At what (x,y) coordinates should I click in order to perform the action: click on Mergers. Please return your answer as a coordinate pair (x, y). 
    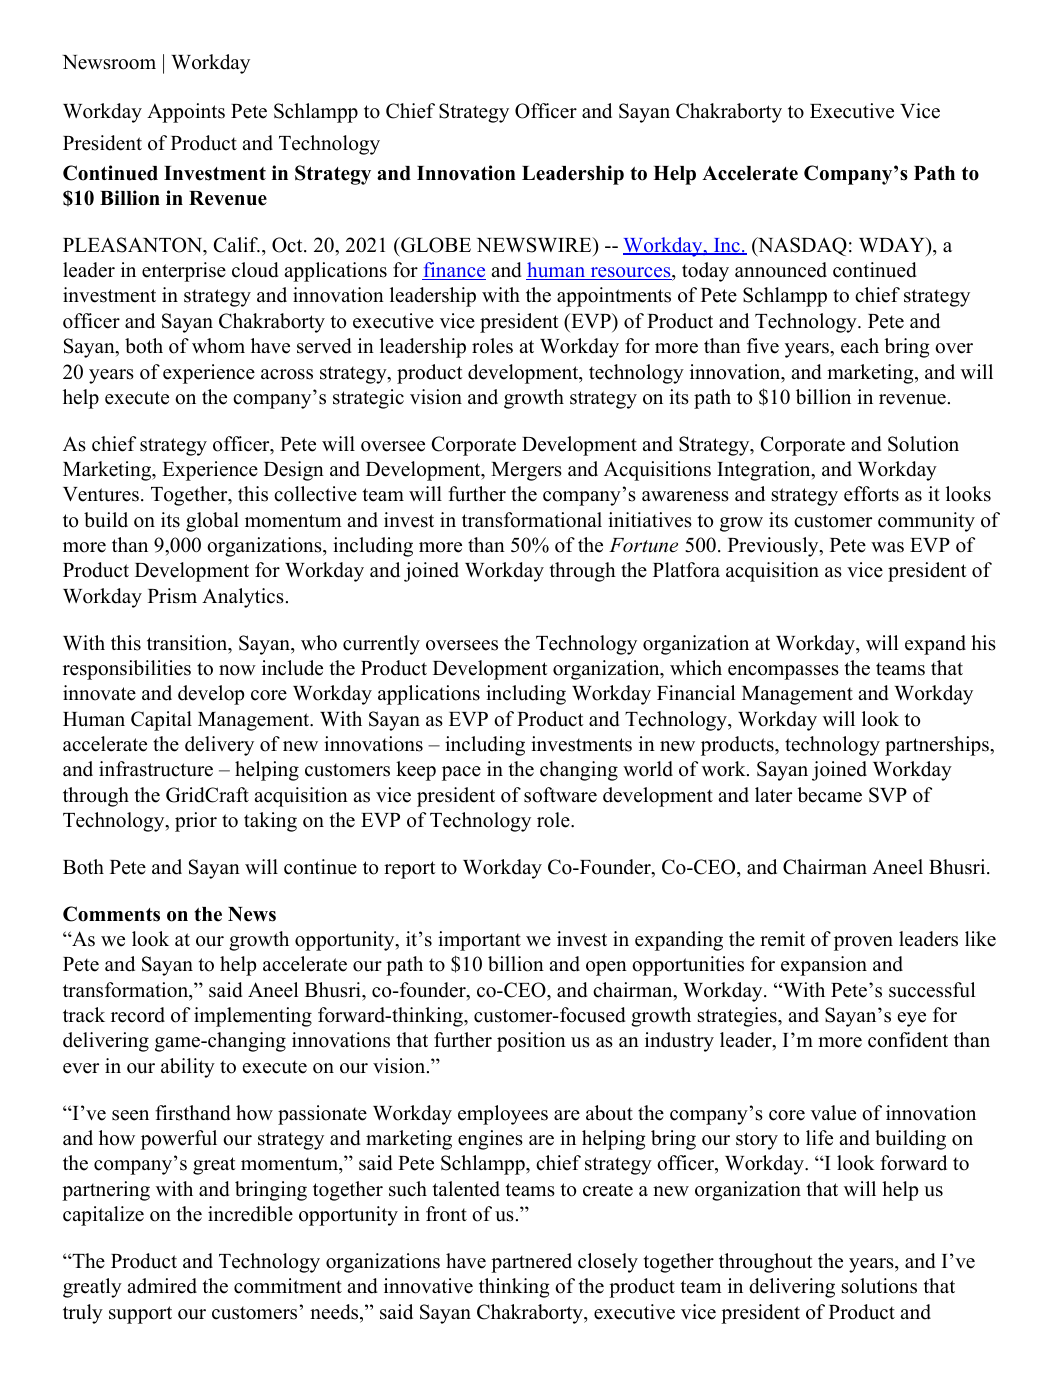
    Looking at the image, I should click on (526, 471).
